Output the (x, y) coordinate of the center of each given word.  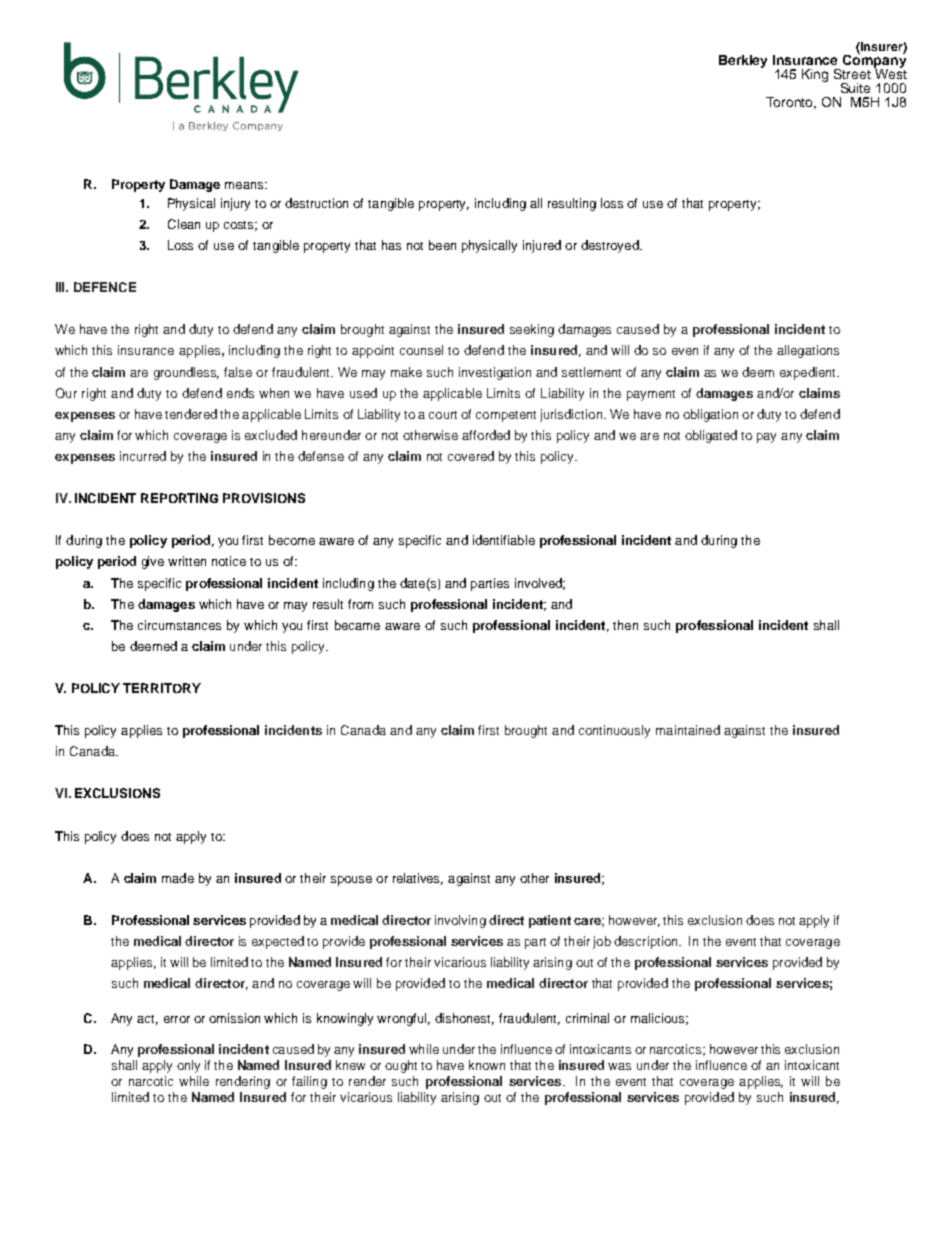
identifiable (504, 540)
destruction (316, 203)
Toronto (791, 103)
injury (235, 204)
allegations (808, 351)
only (188, 1066)
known (487, 1065)
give (153, 562)
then (625, 625)
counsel (421, 350)
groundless (186, 373)
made (178, 878)
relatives (418, 879)
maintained (688, 730)
